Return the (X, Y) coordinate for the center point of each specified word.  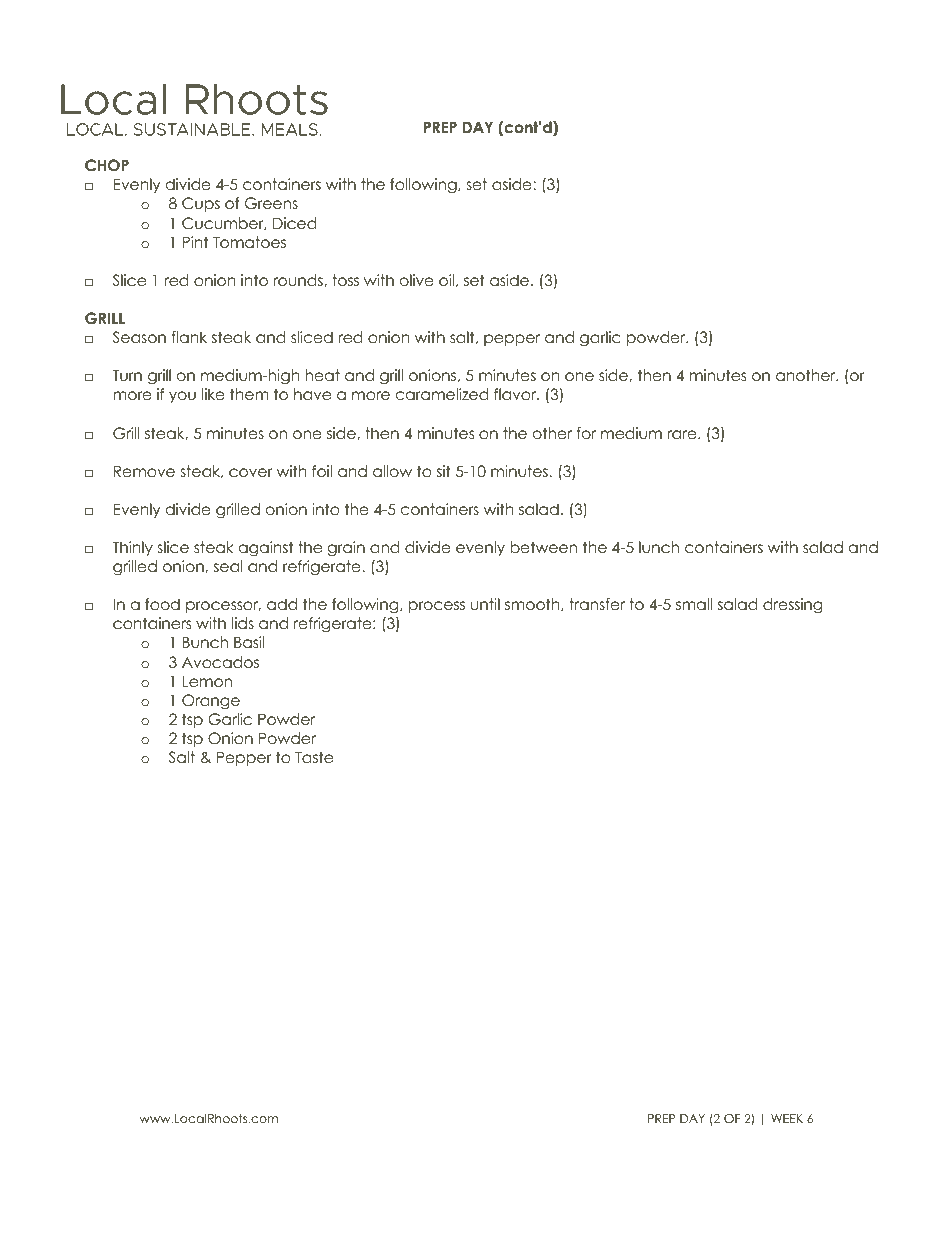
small (694, 604)
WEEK (787, 1118)
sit (444, 471)
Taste (314, 757)
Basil (249, 642)
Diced (295, 223)
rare (683, 435)
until (485, 604)
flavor (516, 394)
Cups (201, 204)
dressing (793, 606)
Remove (144, 471)
